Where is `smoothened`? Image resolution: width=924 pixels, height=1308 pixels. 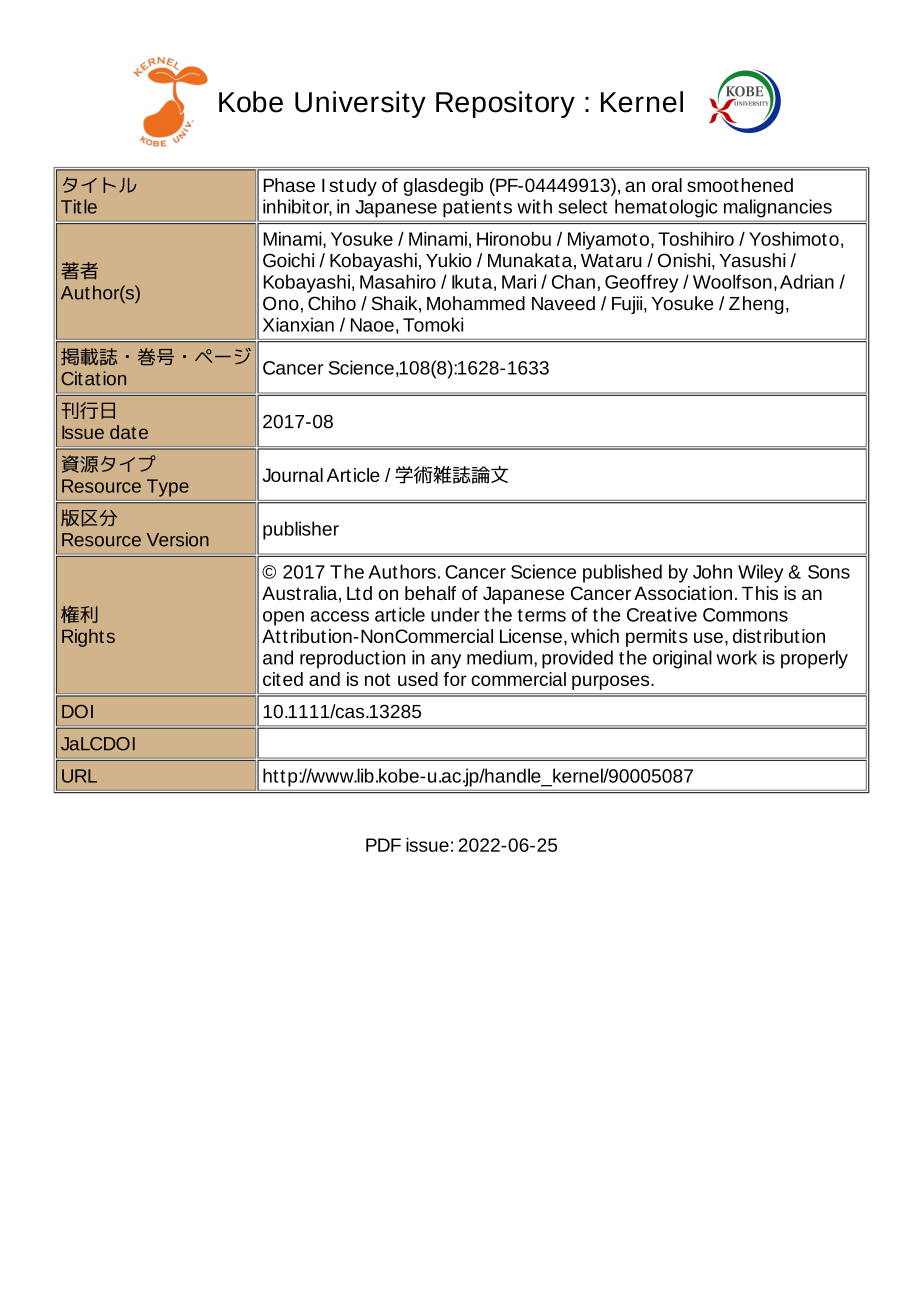
smoothened is located at coordinates (740, 185).
